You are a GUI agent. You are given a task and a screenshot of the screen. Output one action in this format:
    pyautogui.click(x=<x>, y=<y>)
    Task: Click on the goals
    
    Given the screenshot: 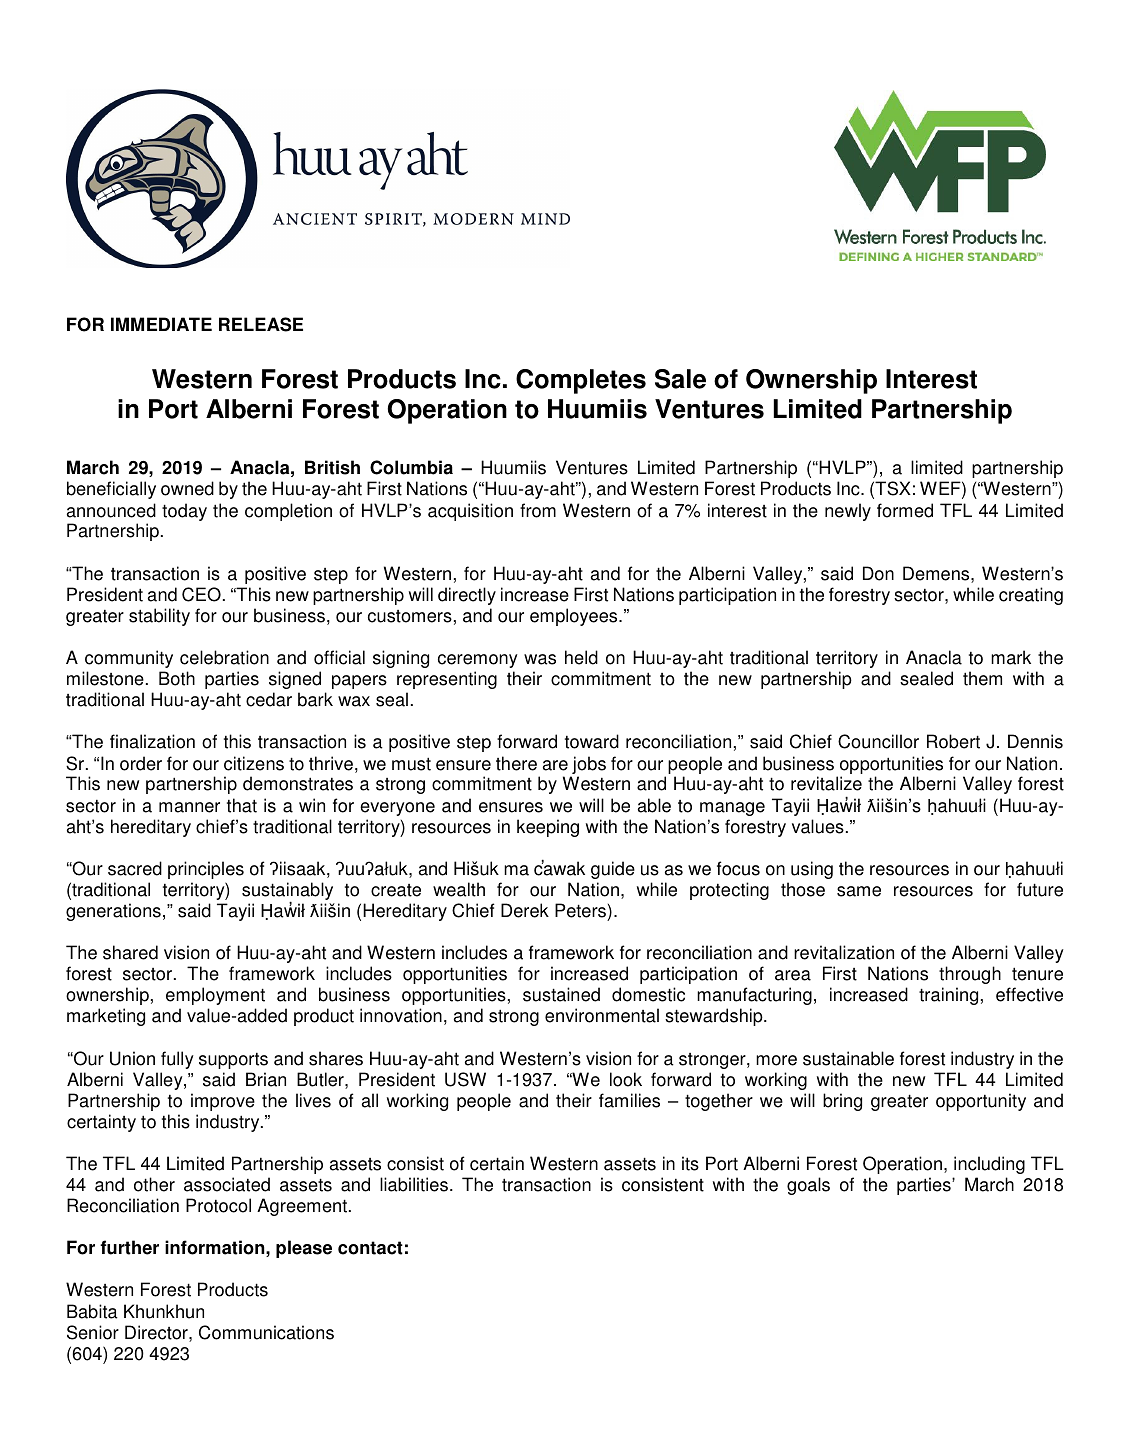 What is the action you would take?
    pyautogui.click(x=808, y=1186)
